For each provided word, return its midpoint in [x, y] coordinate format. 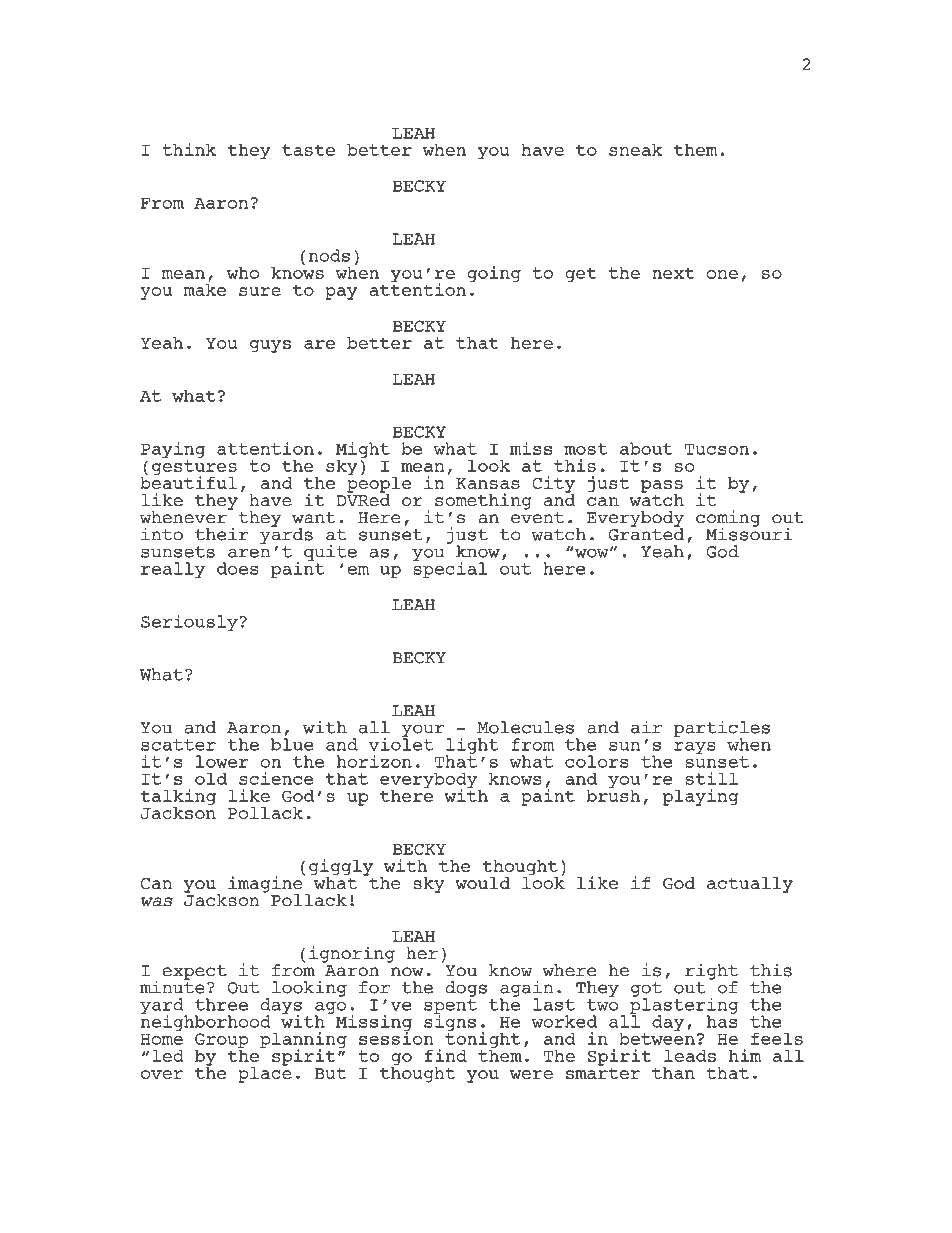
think [189, 149]
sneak [636, 149]
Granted [646, 533]
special [450, 568]
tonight [482, 1040]
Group [222, 1042]
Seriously [189, 623]
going [494, 274]
